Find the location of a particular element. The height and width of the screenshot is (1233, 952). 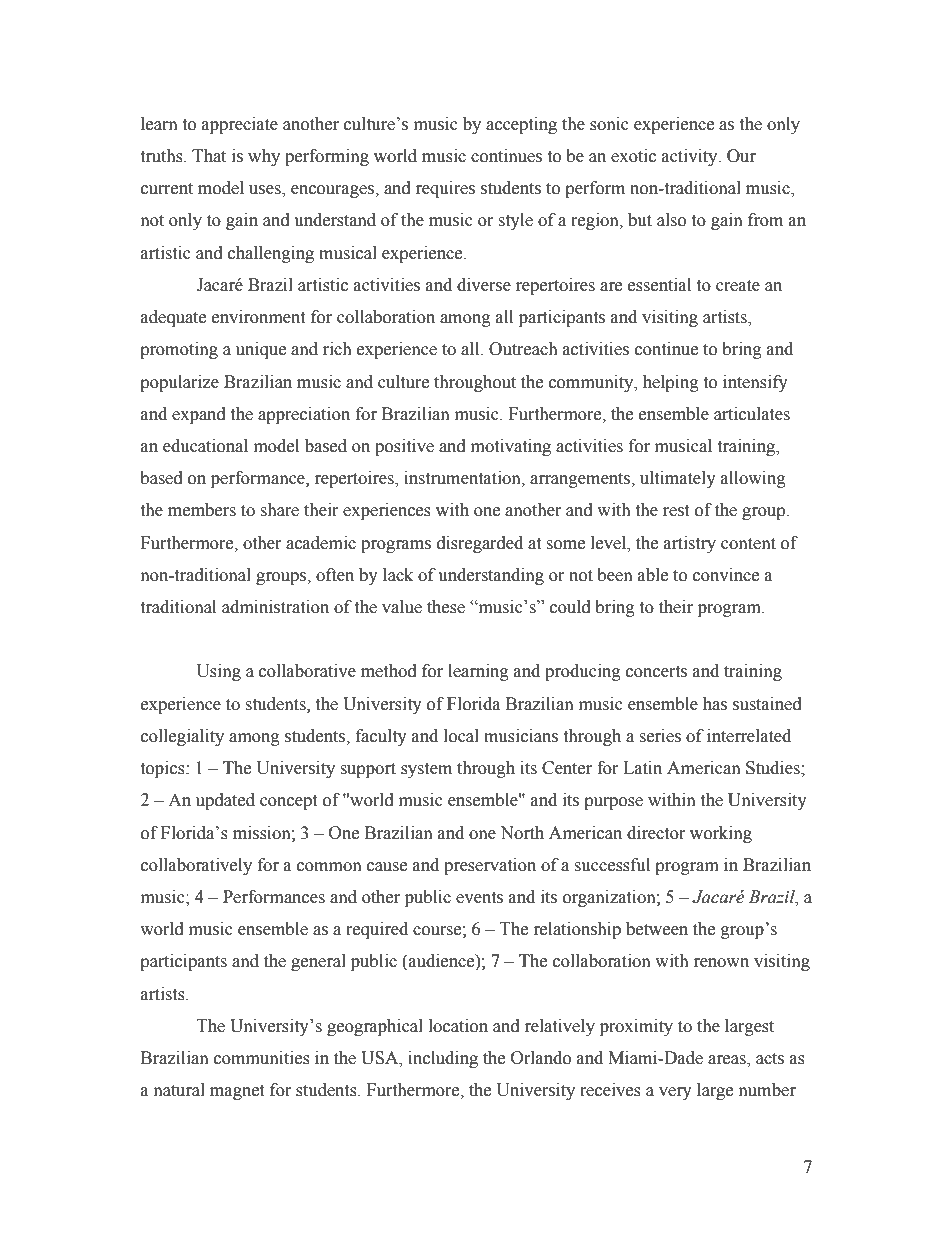

communities is located at coordinates (262, 1058).
